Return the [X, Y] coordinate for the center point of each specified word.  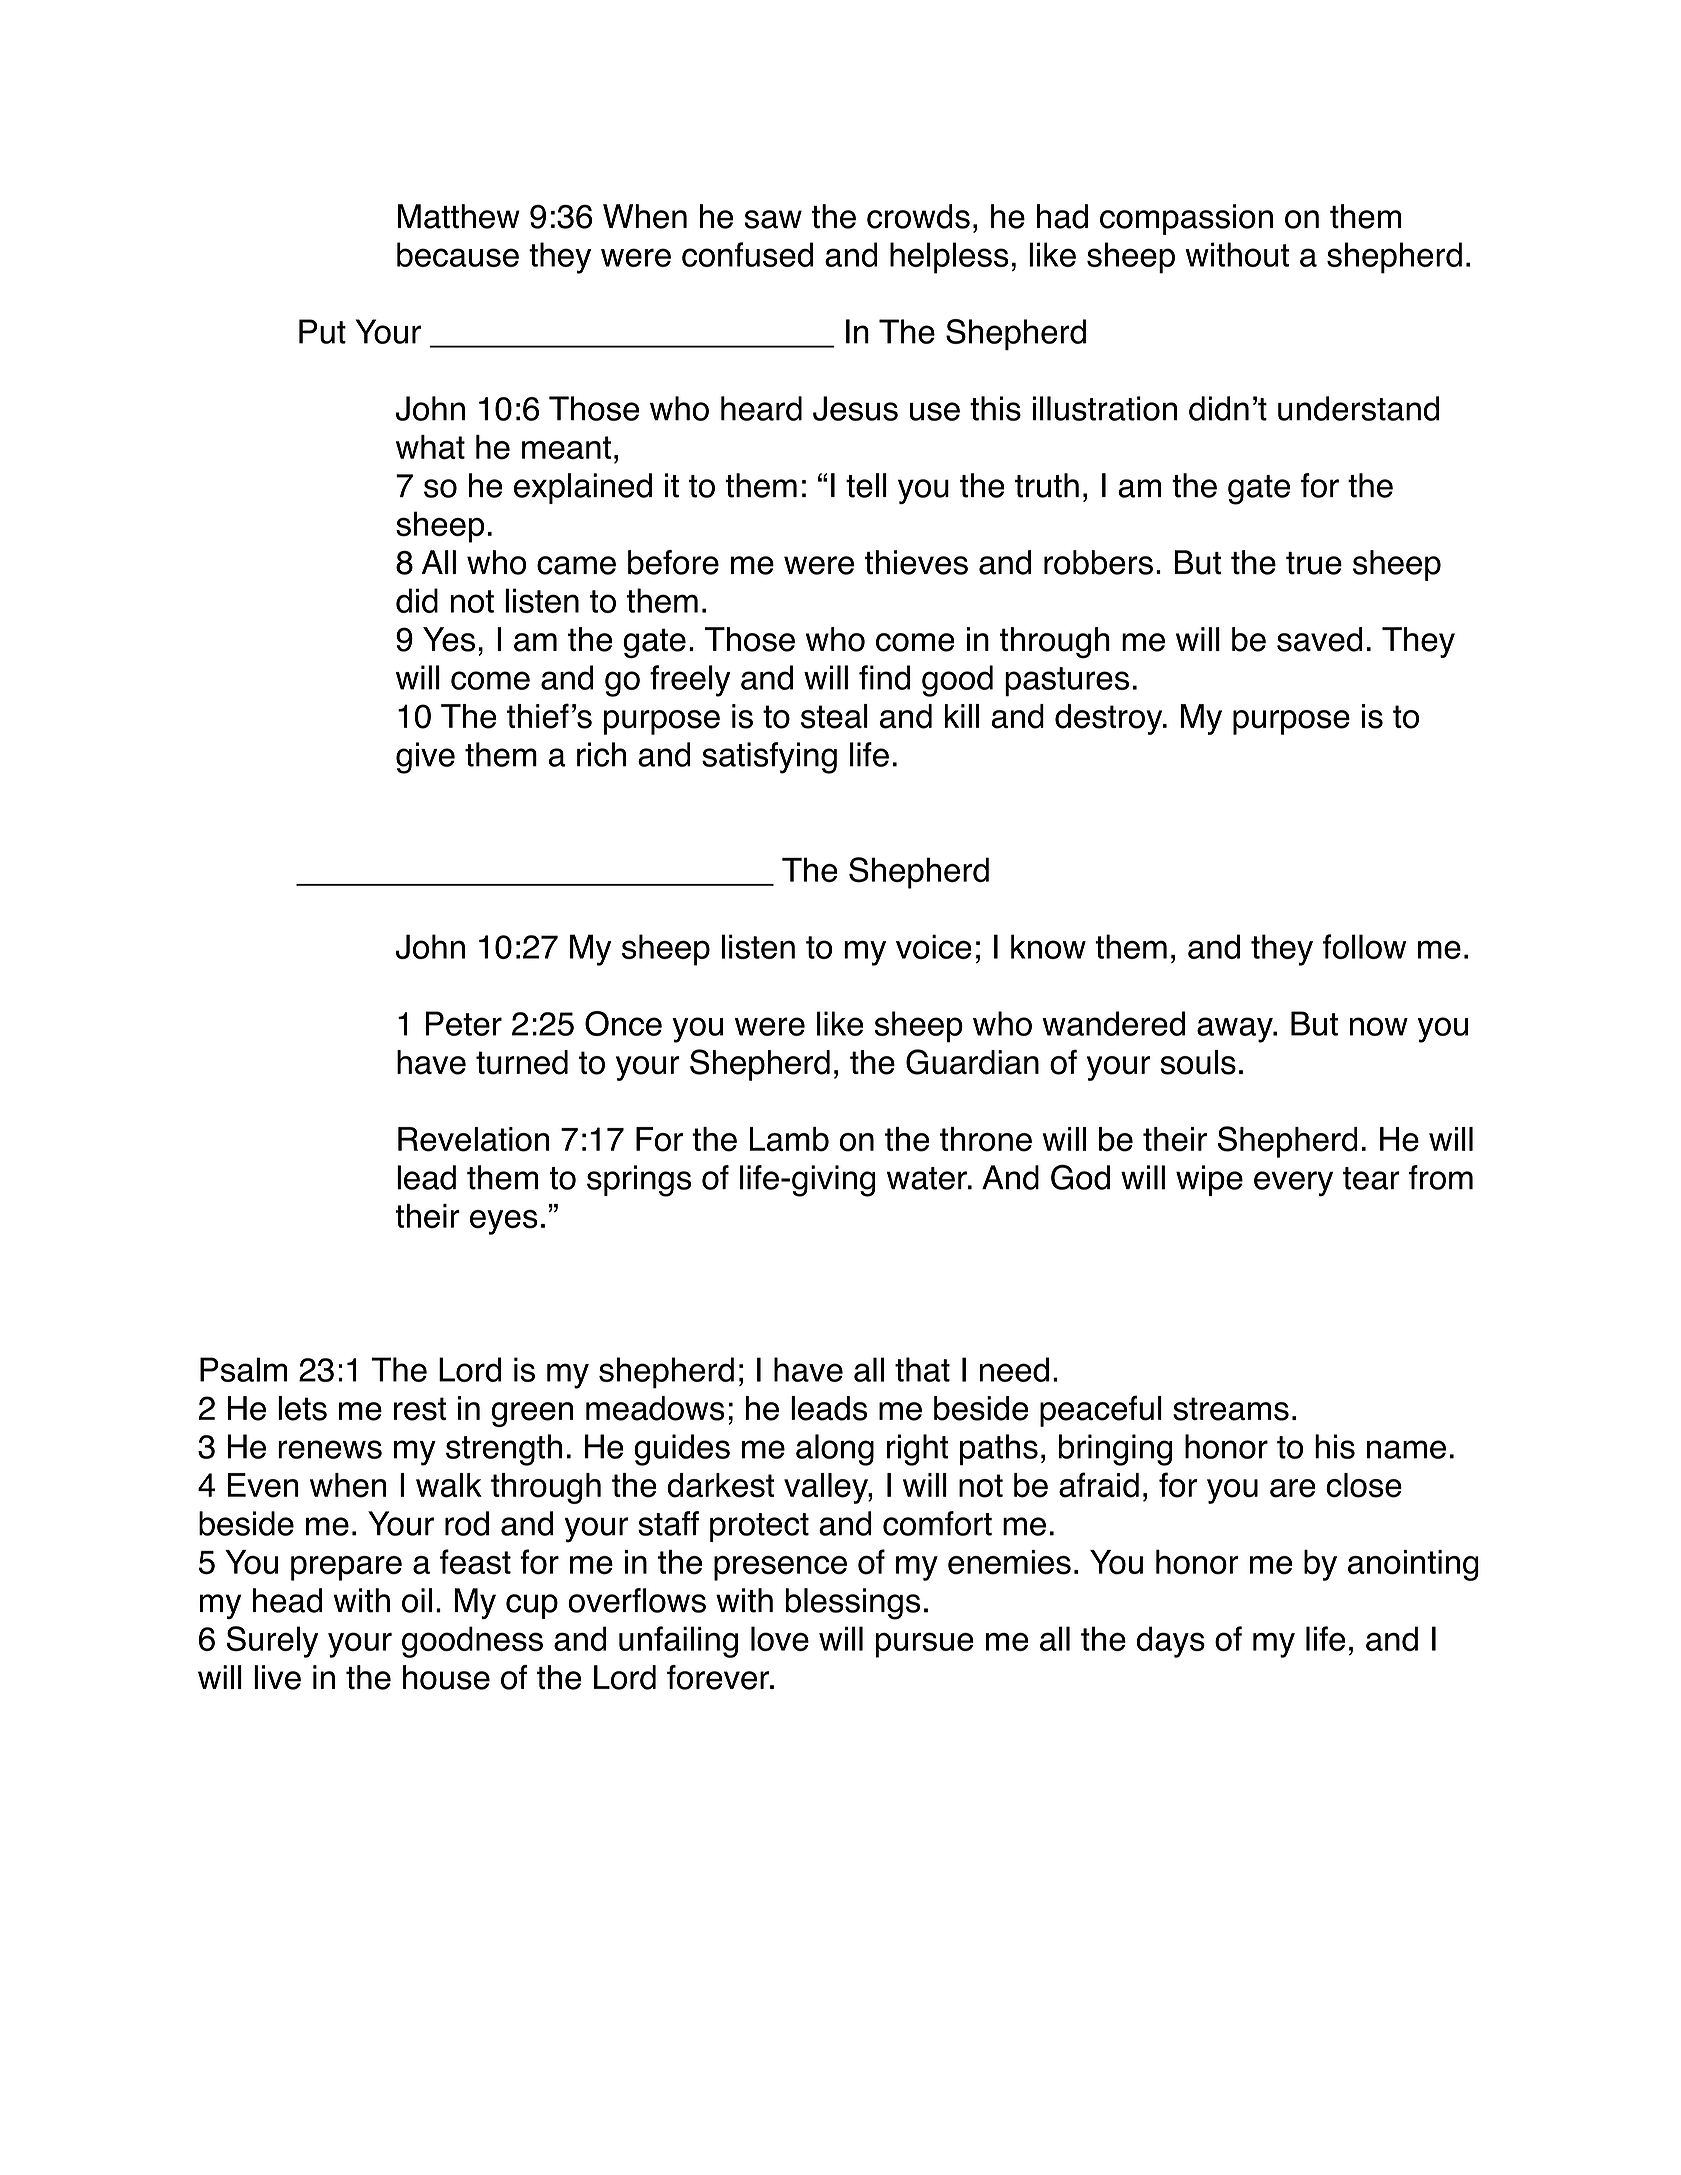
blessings [853, 1604]
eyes [504, 1222]
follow [1364, 946]
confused [747, 254]
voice [934, 946]
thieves [916, 562]
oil [417, 1600]
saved [1319, 639]
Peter [463, 1023]
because [458, 254]
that [922, 1369]
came [576, 565]
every [1293, 1184]
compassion [1186, 219]
